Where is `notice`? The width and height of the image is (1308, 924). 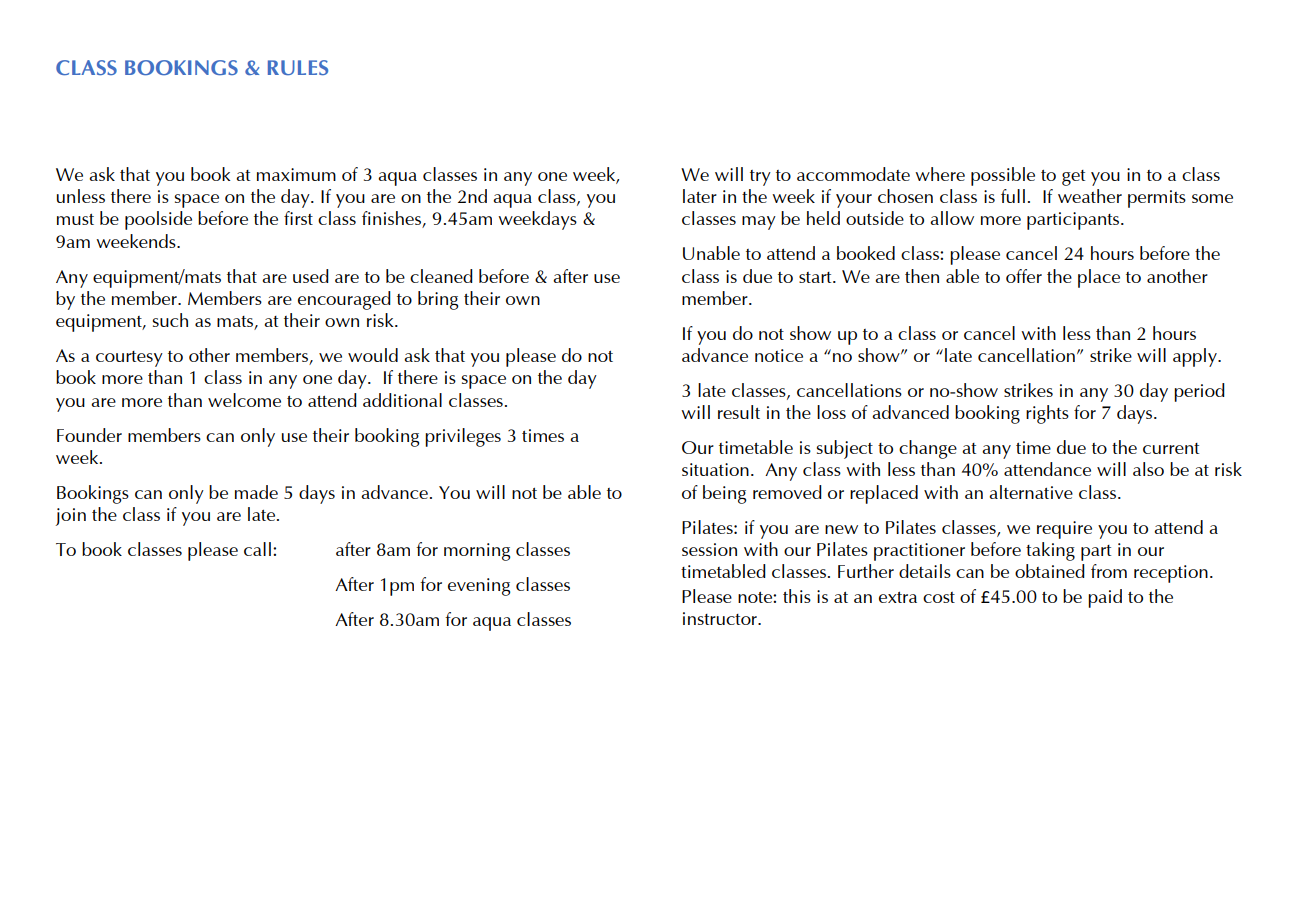 notice is located at coordinates (779, 355).
